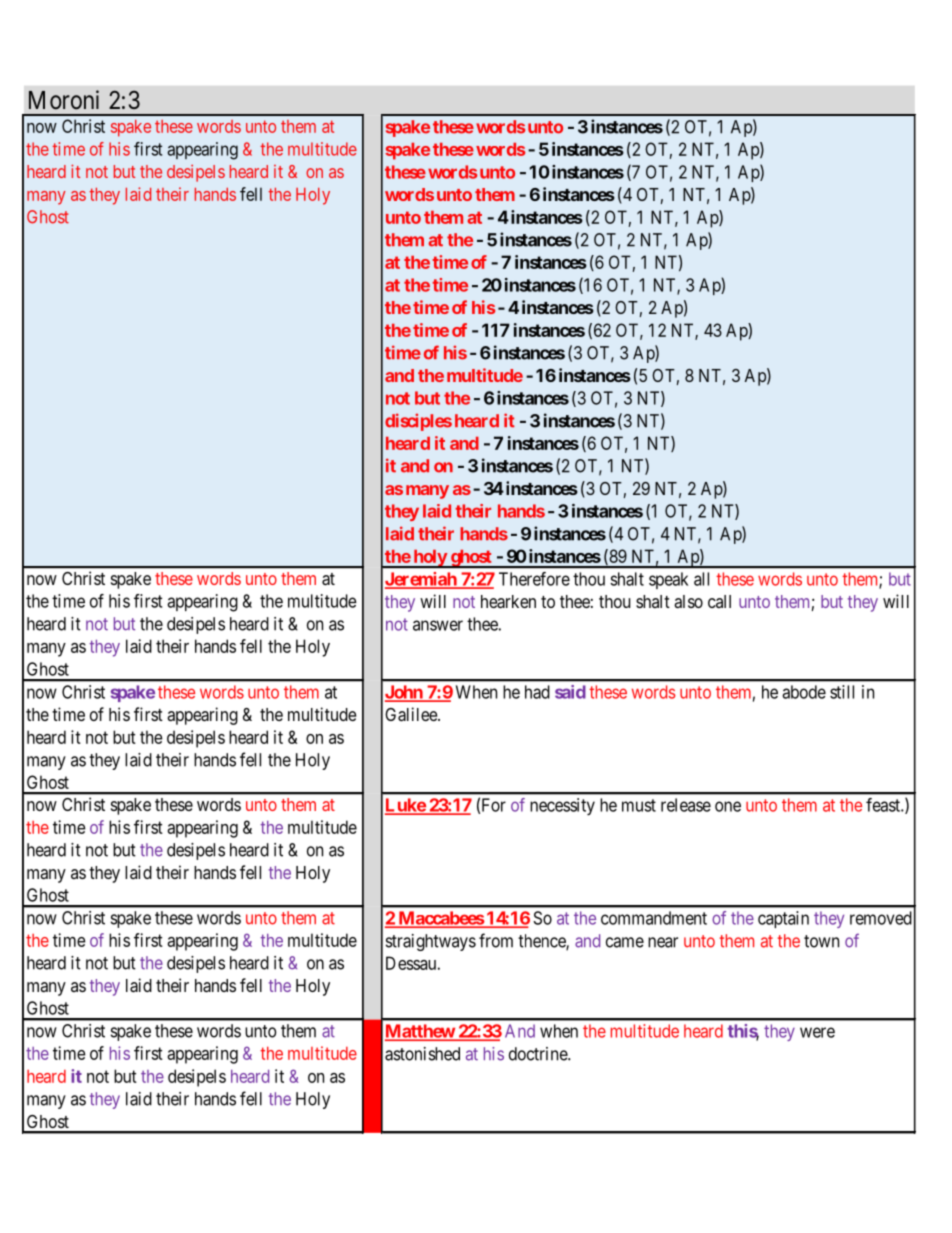 The width and height of the page is (952, 1233). Describe the element at coordinates (688, 601) in the page. I see `also` at that location.
